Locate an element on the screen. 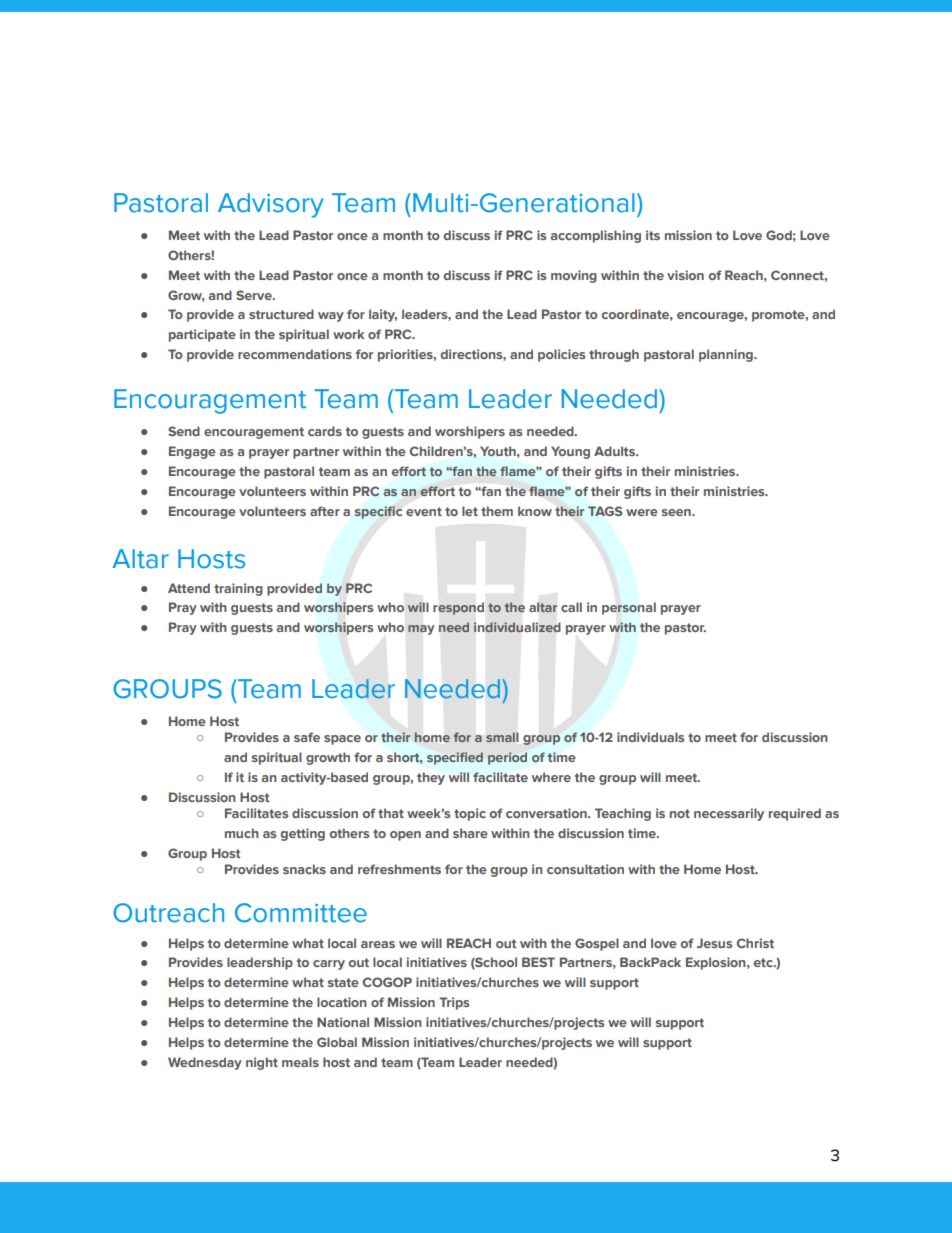 The width and height of the screenshot is (952, 1233). personal is located at coordinates (629, 608).
